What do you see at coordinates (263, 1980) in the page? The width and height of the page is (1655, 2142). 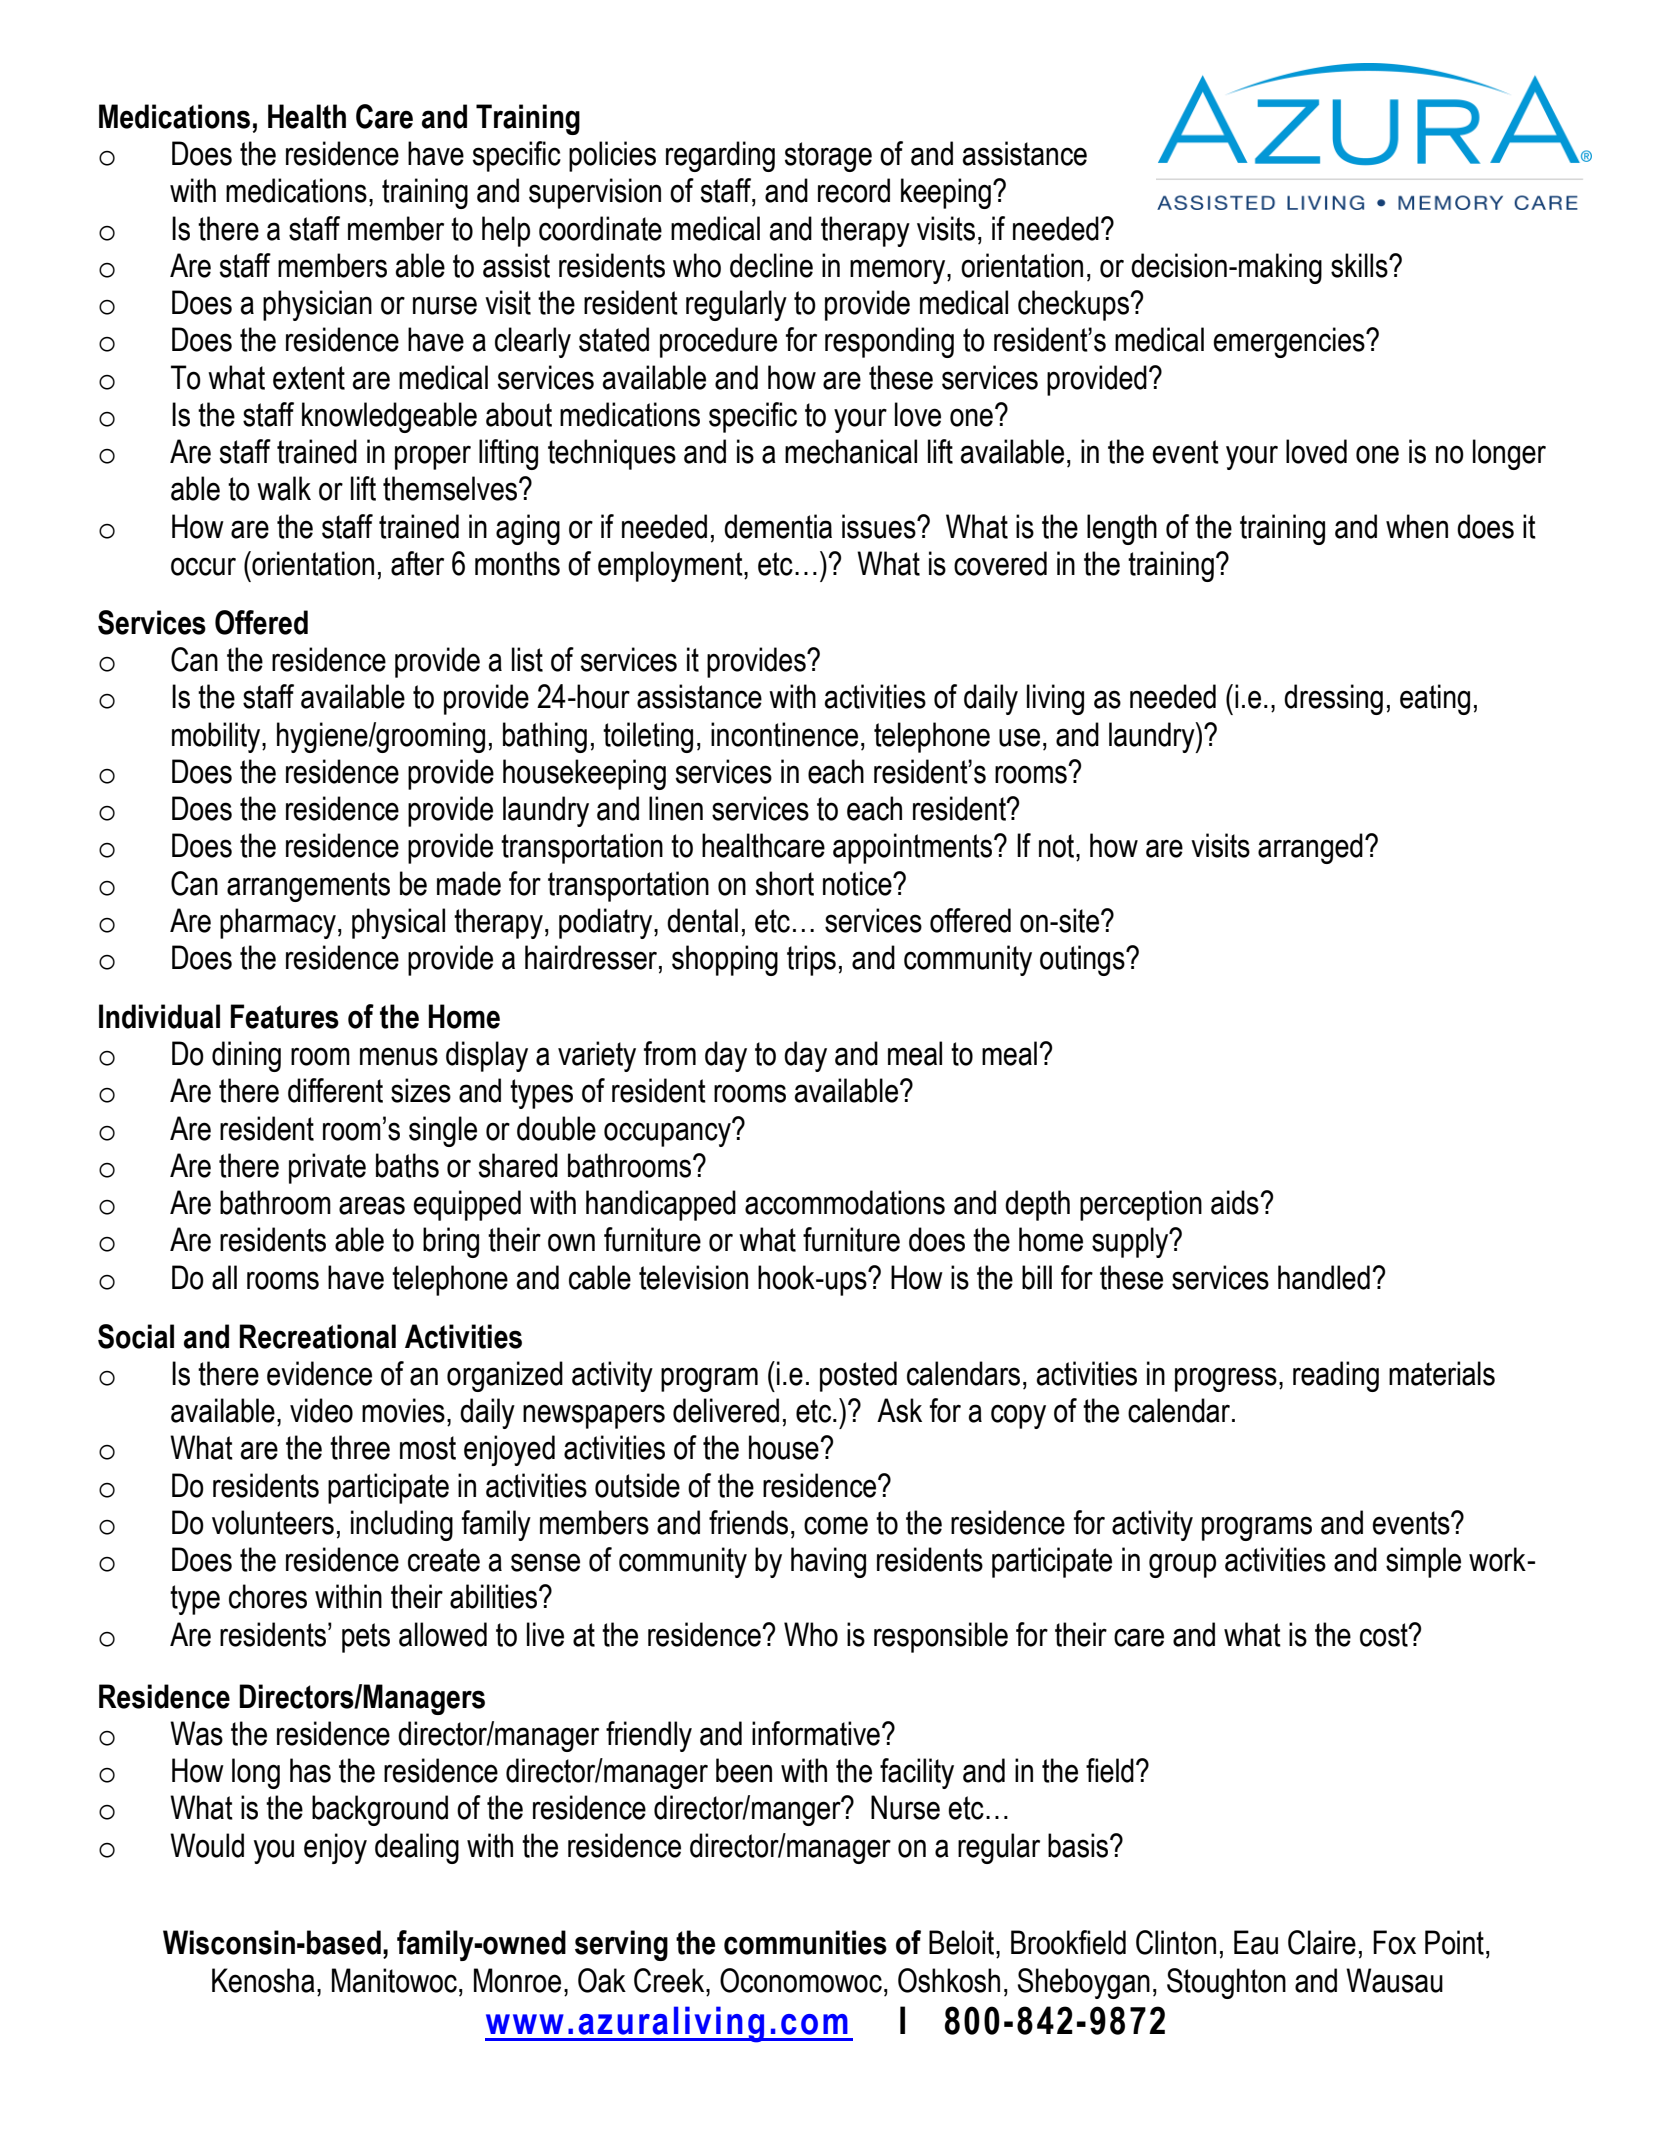 I see `Kenosha` at bounding box center [263, 1980].
